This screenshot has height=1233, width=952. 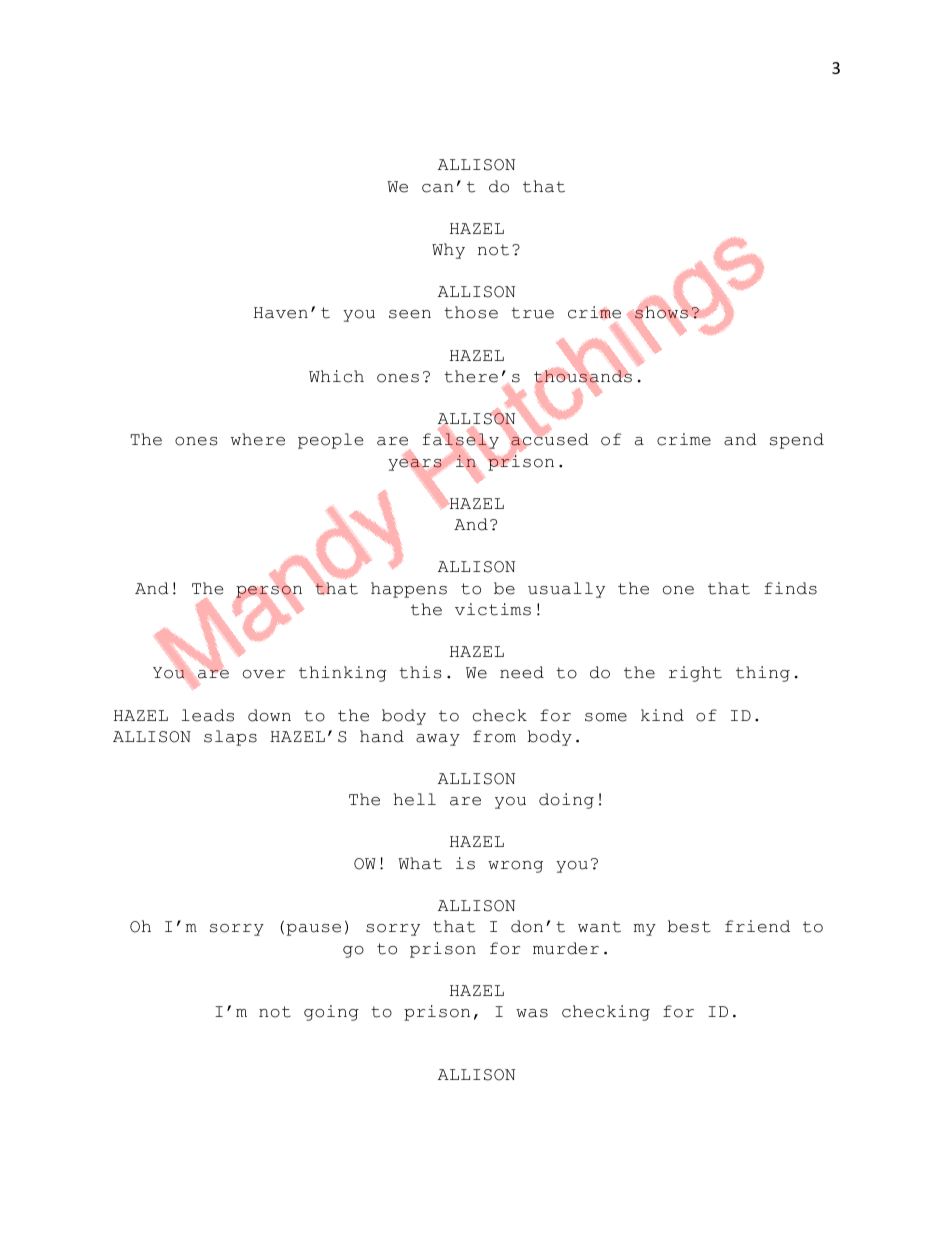 What do you see at coordinates (494, 736) in the screenshot?
I see `from` at bounding box center [494, 736].
